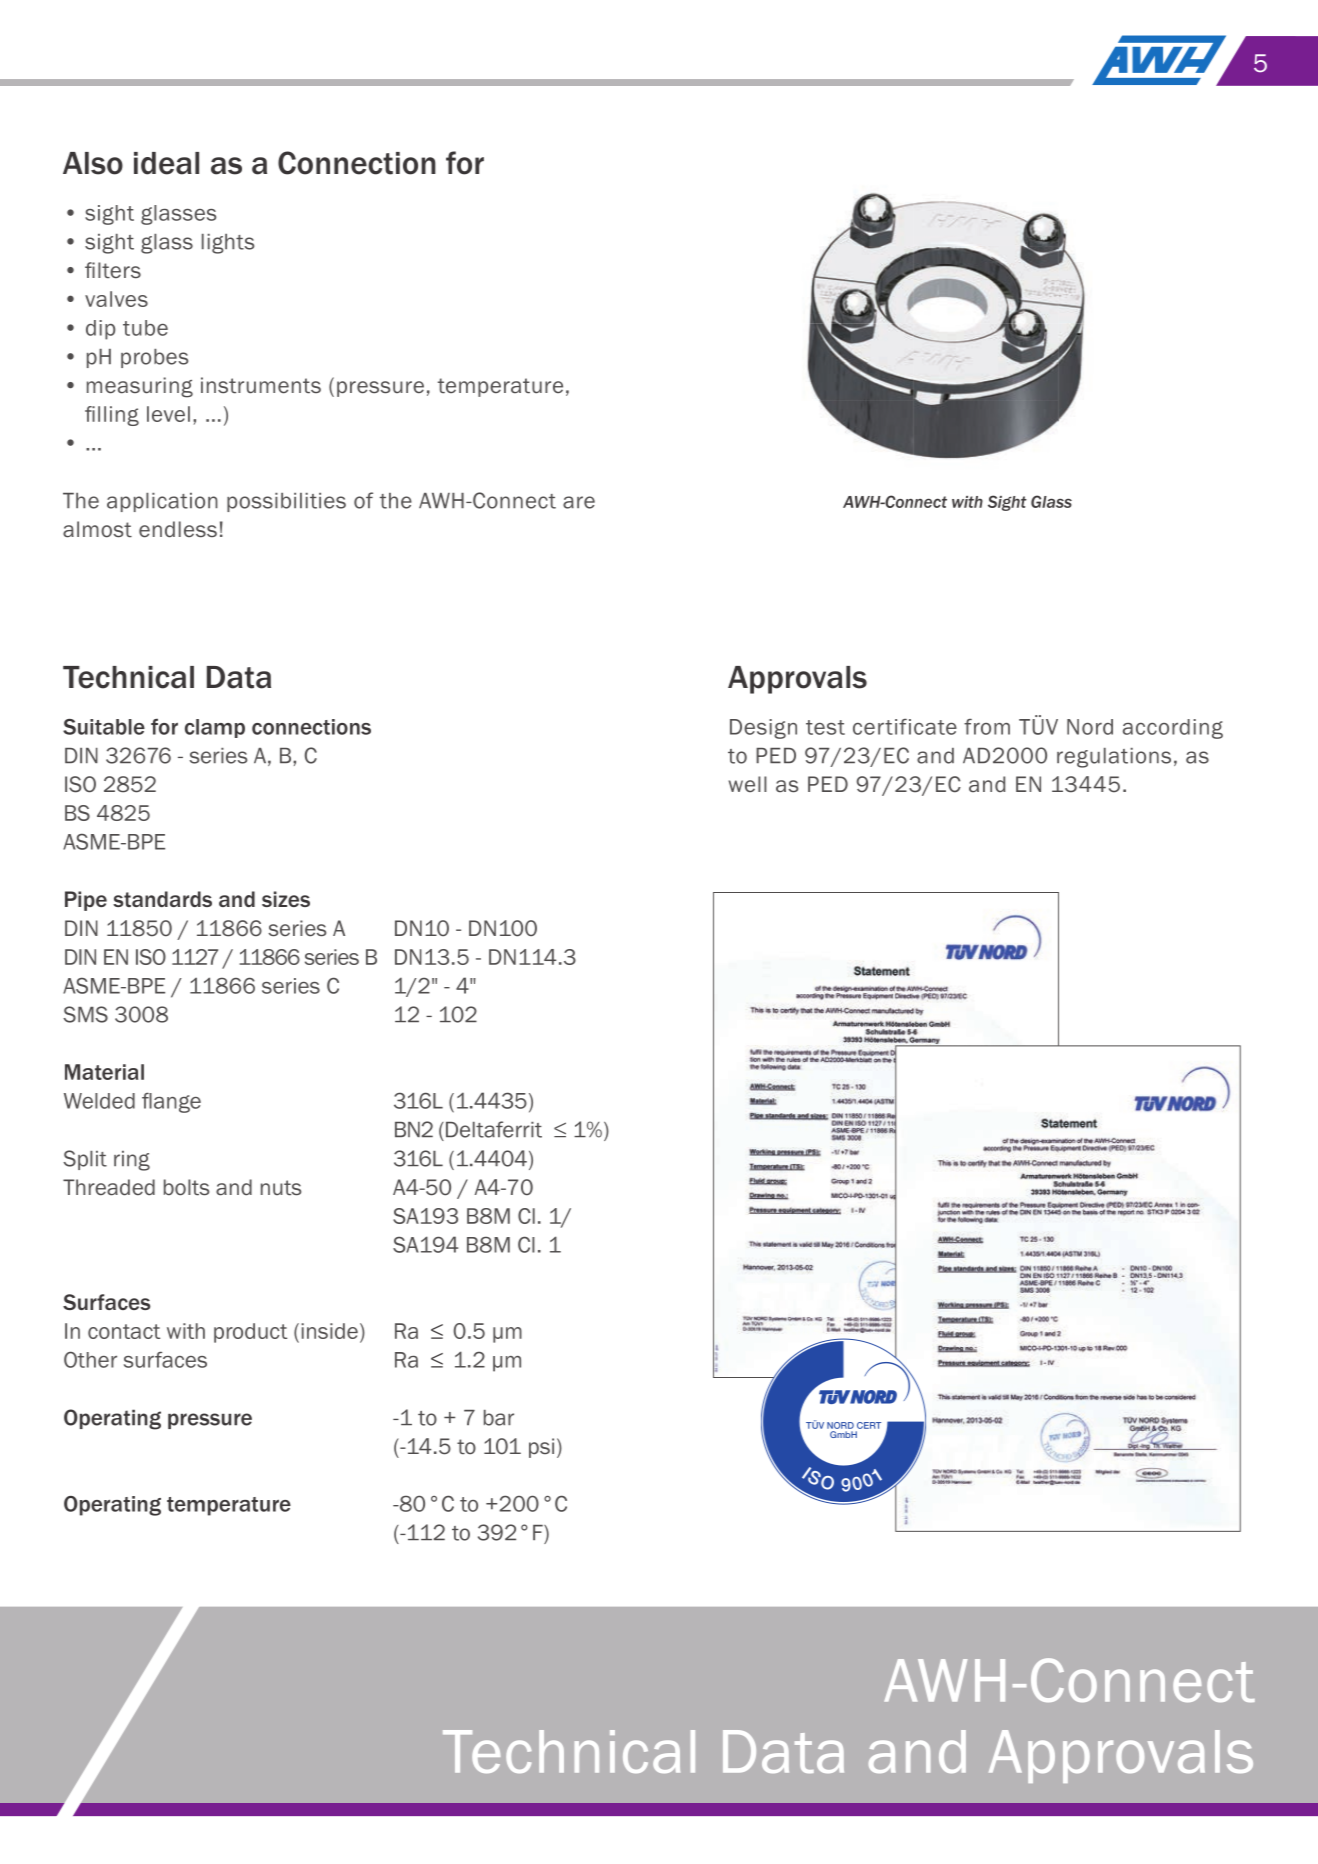 The image size is (1318, 1864). Describe the element at coordinates (166, 163) in the page. I see `ideal` at that location.
